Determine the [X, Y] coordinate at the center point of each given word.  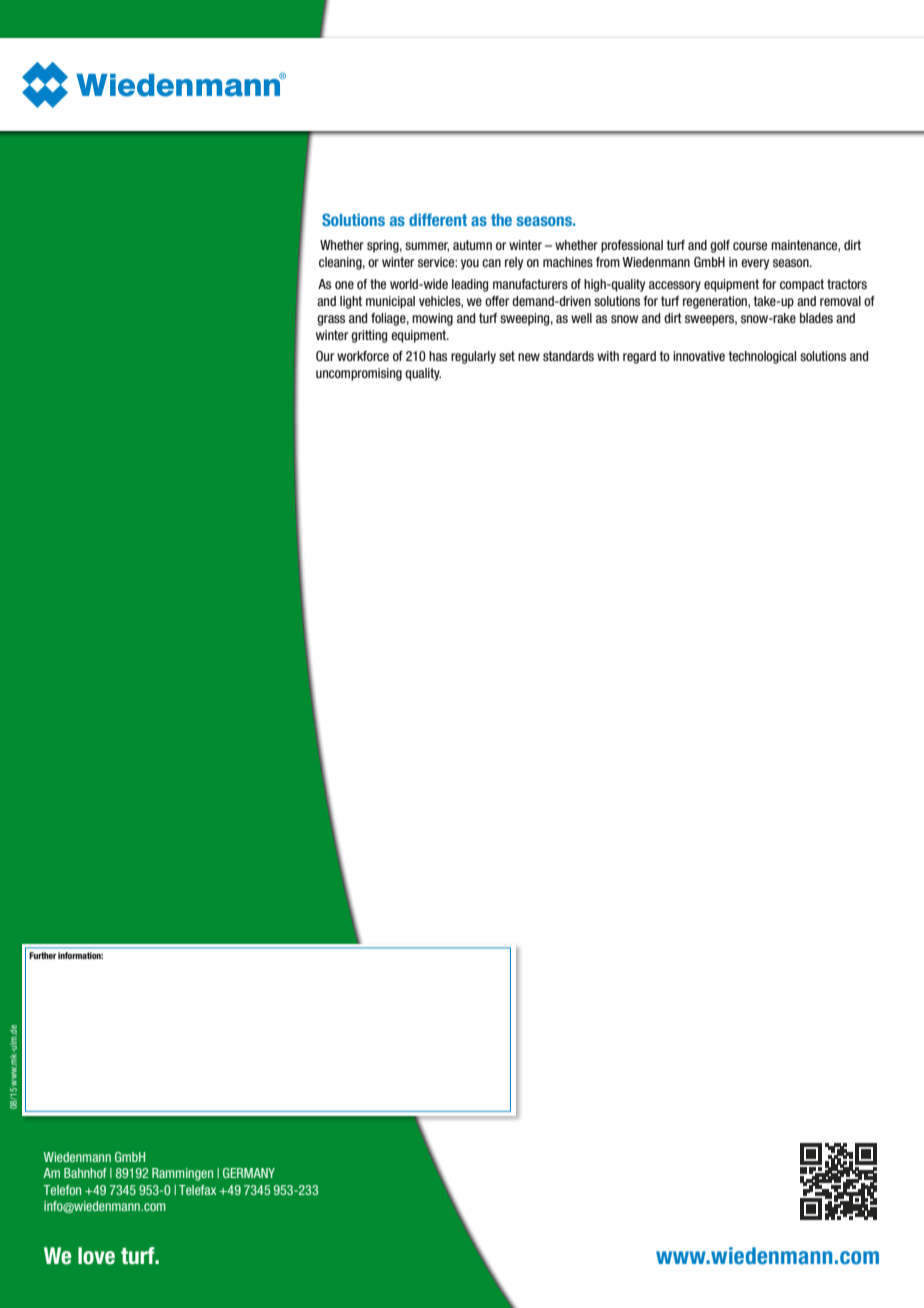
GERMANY [249, 1173]
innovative [699, 356]
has [438, 356]
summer [427, 247]
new [529, 357]
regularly [473, 357]
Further [42, 955]
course [750, 246]
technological [762, 357]
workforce [363, 356]
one [344, 285]
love [96, 1256]
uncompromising [359, 374]
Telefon [62, 1190]
